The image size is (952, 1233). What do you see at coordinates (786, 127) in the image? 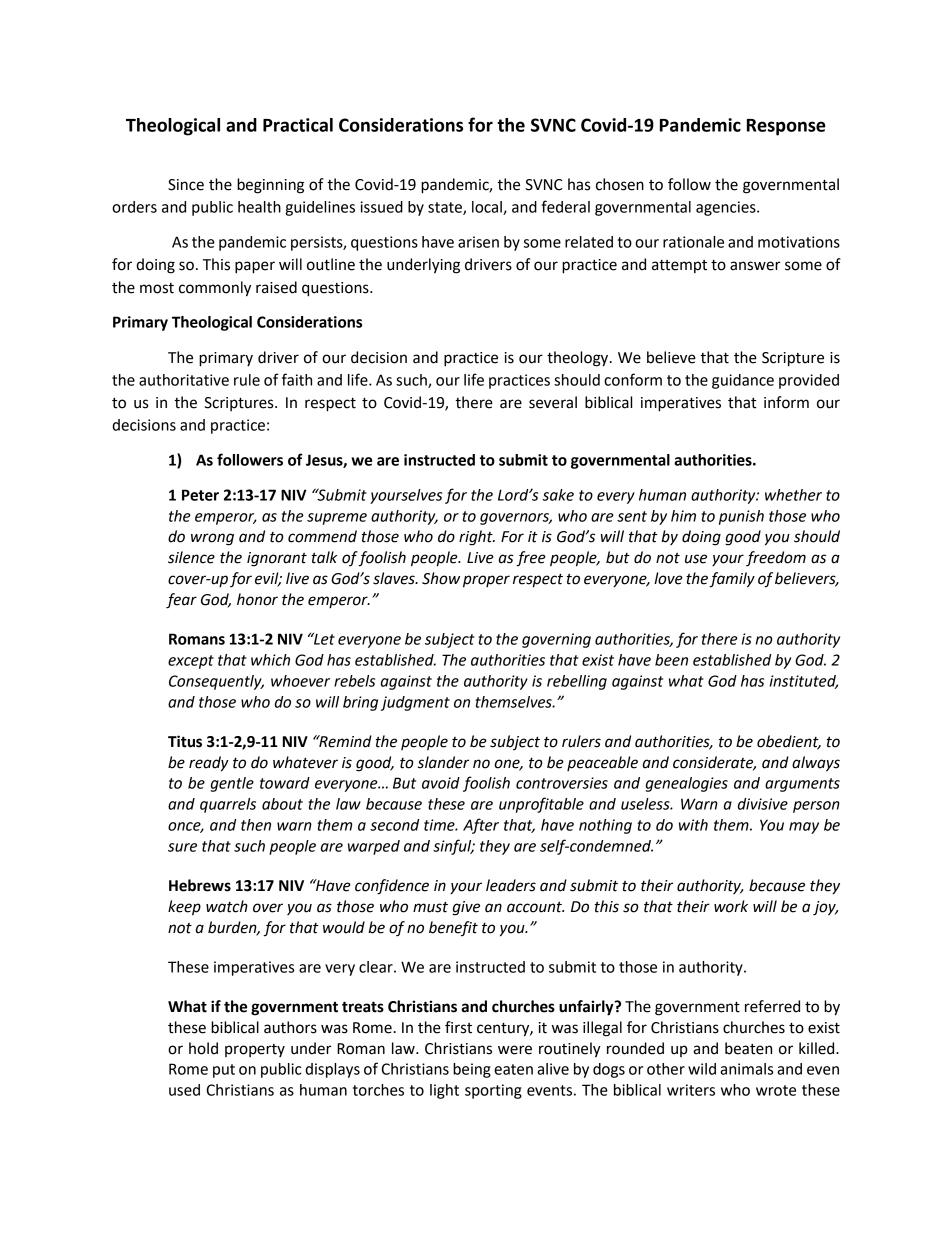
I see `Response` at bounding box center [786, 127].
